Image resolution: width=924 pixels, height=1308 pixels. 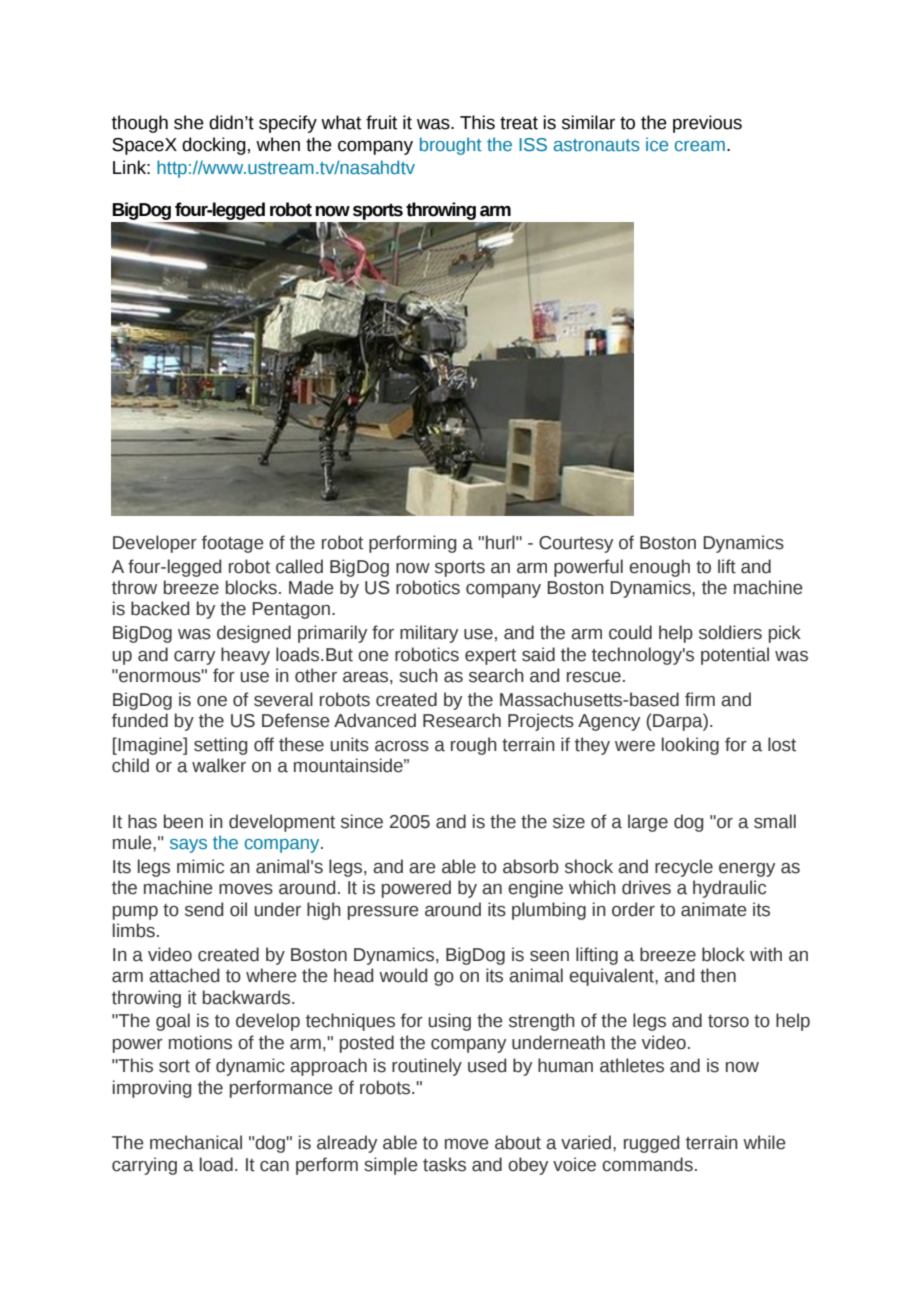 I want to click on docking, so click(x=214, y=146).
